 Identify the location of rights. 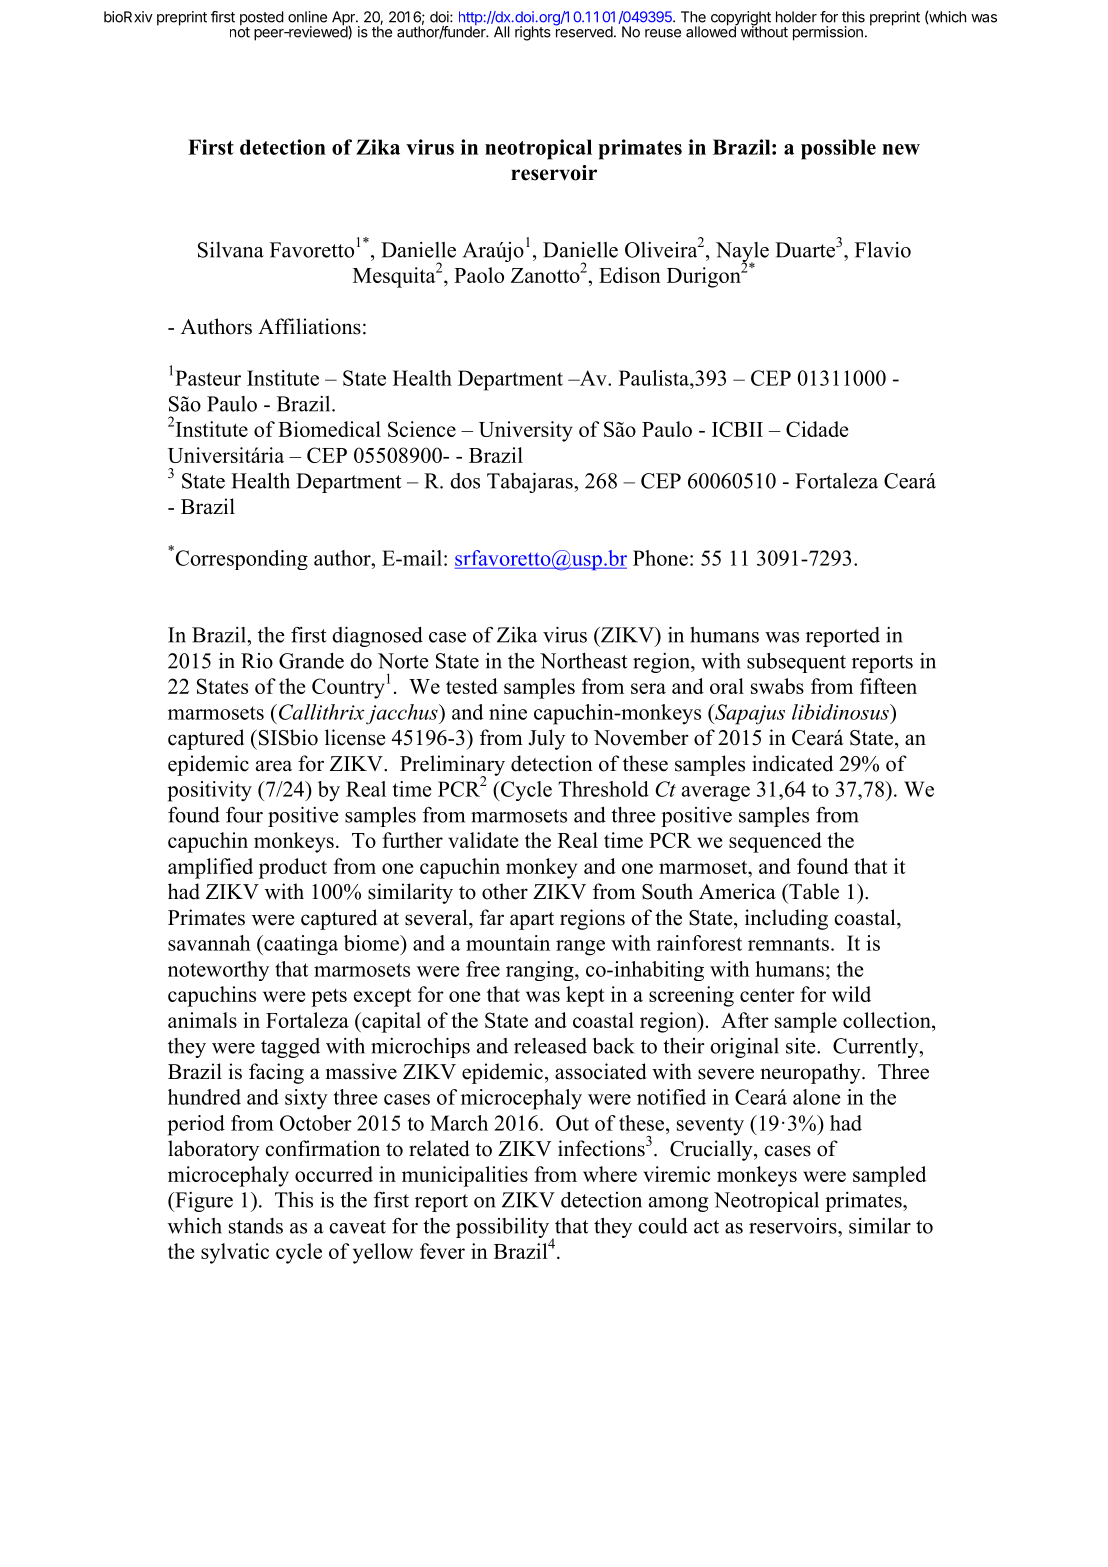
(533, 33).
